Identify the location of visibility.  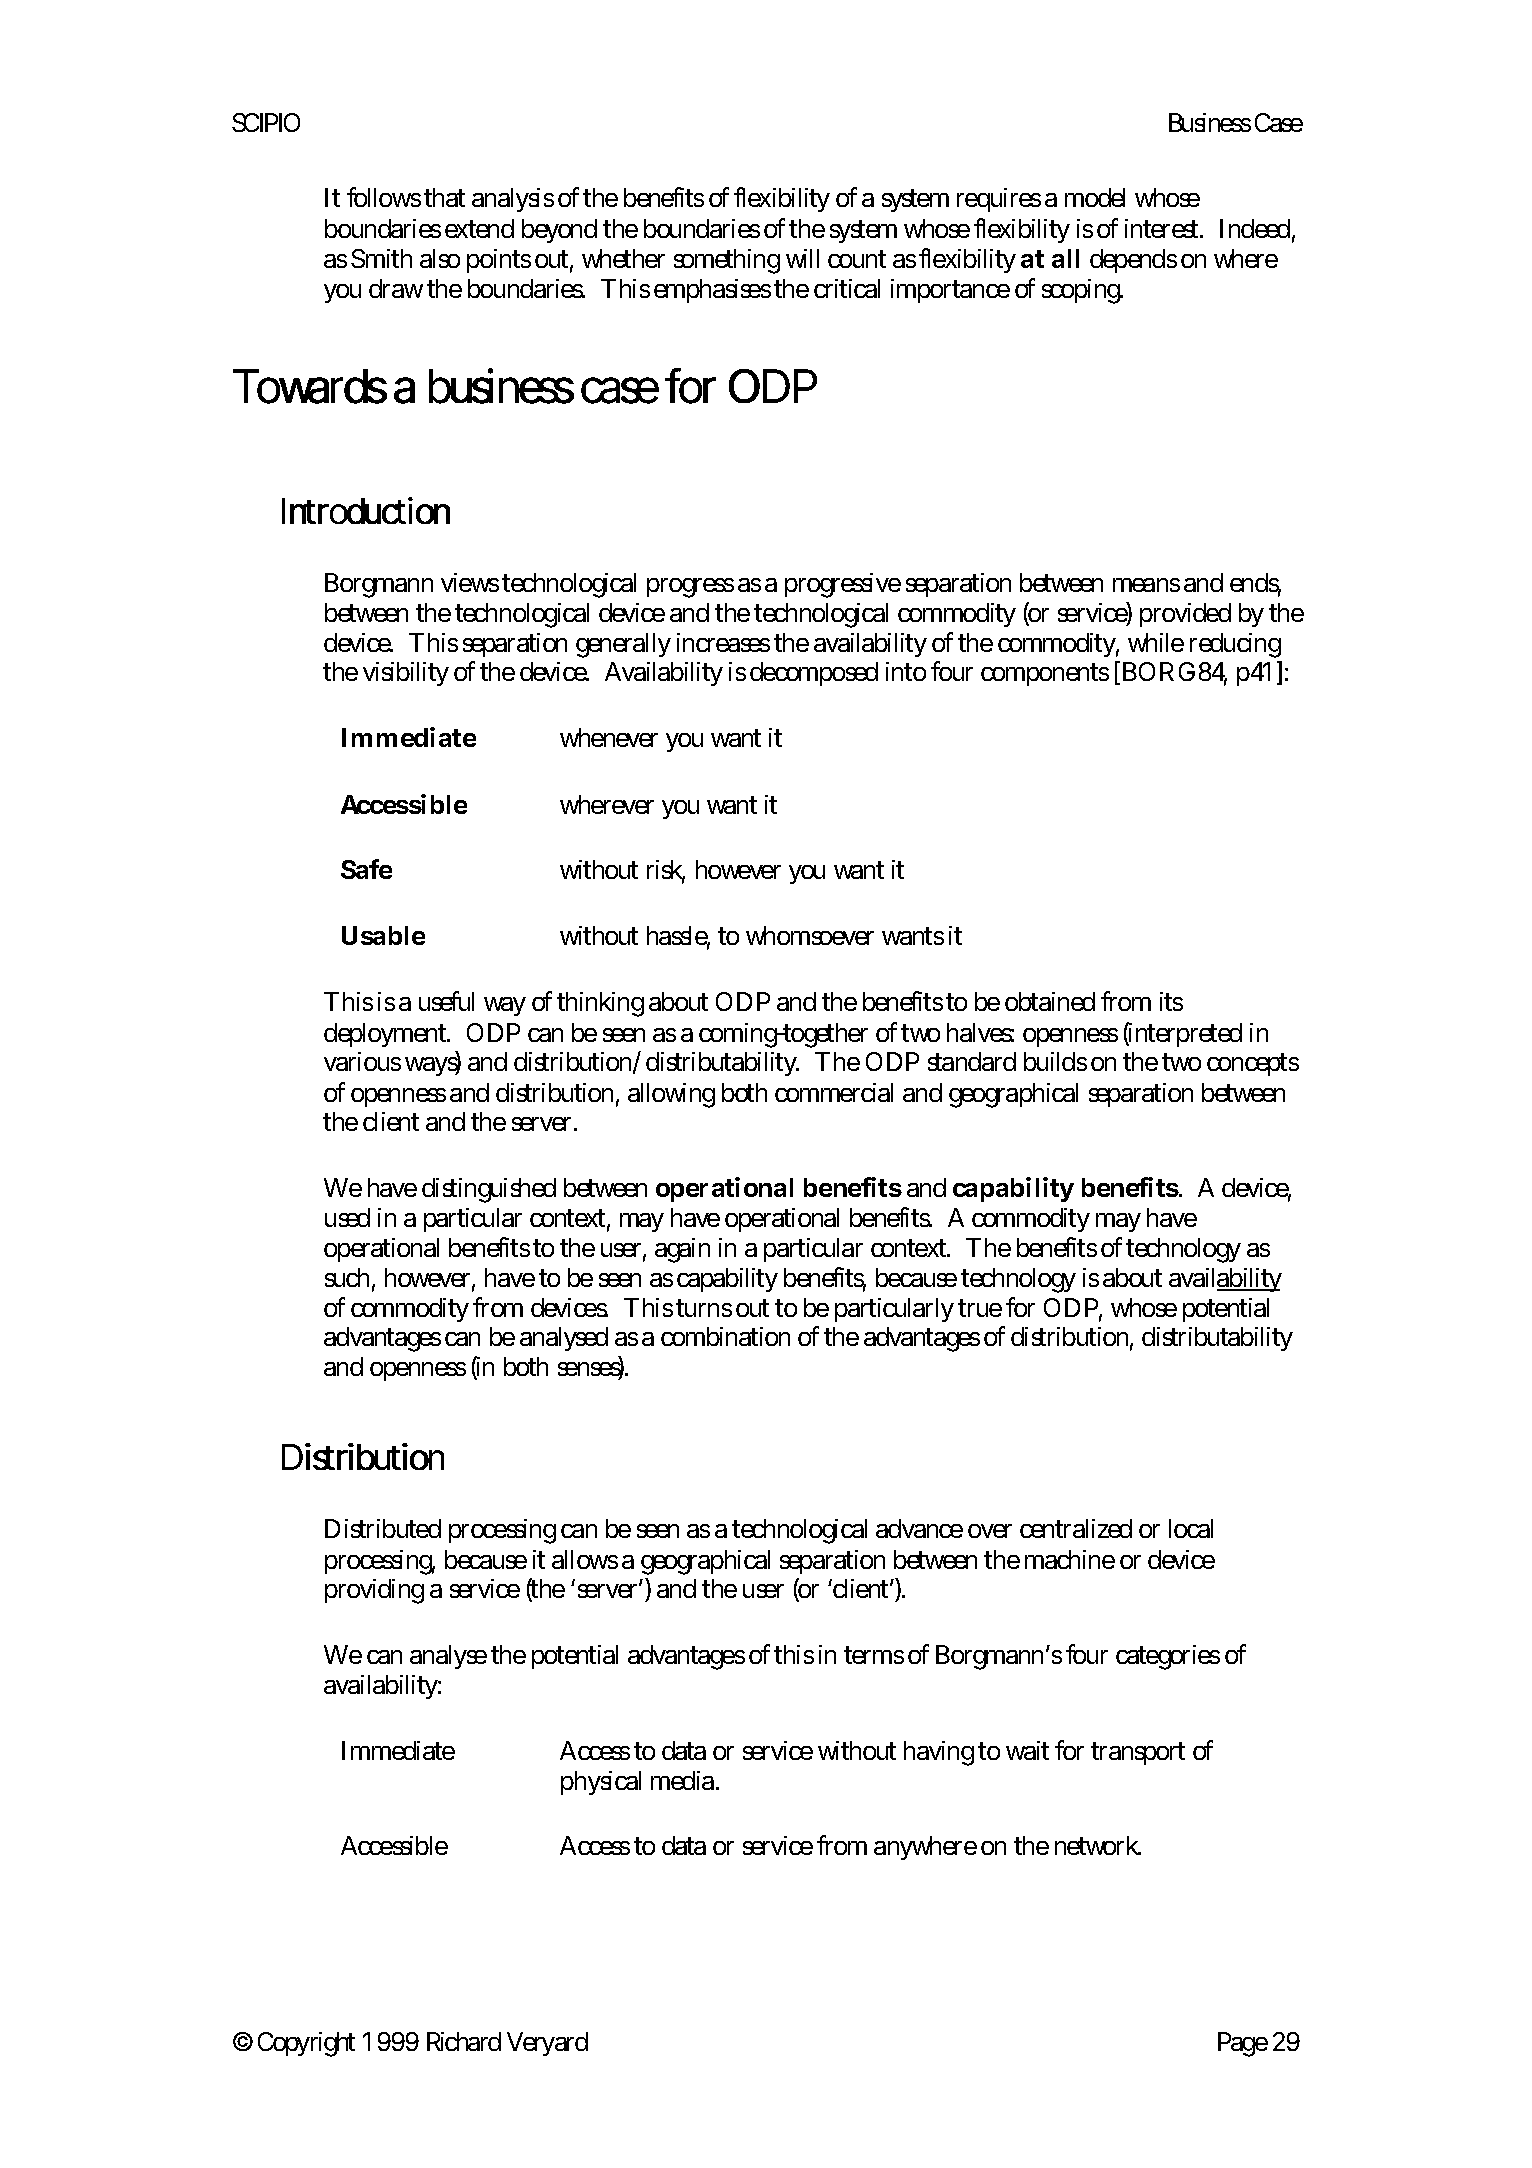
(406, 674).
